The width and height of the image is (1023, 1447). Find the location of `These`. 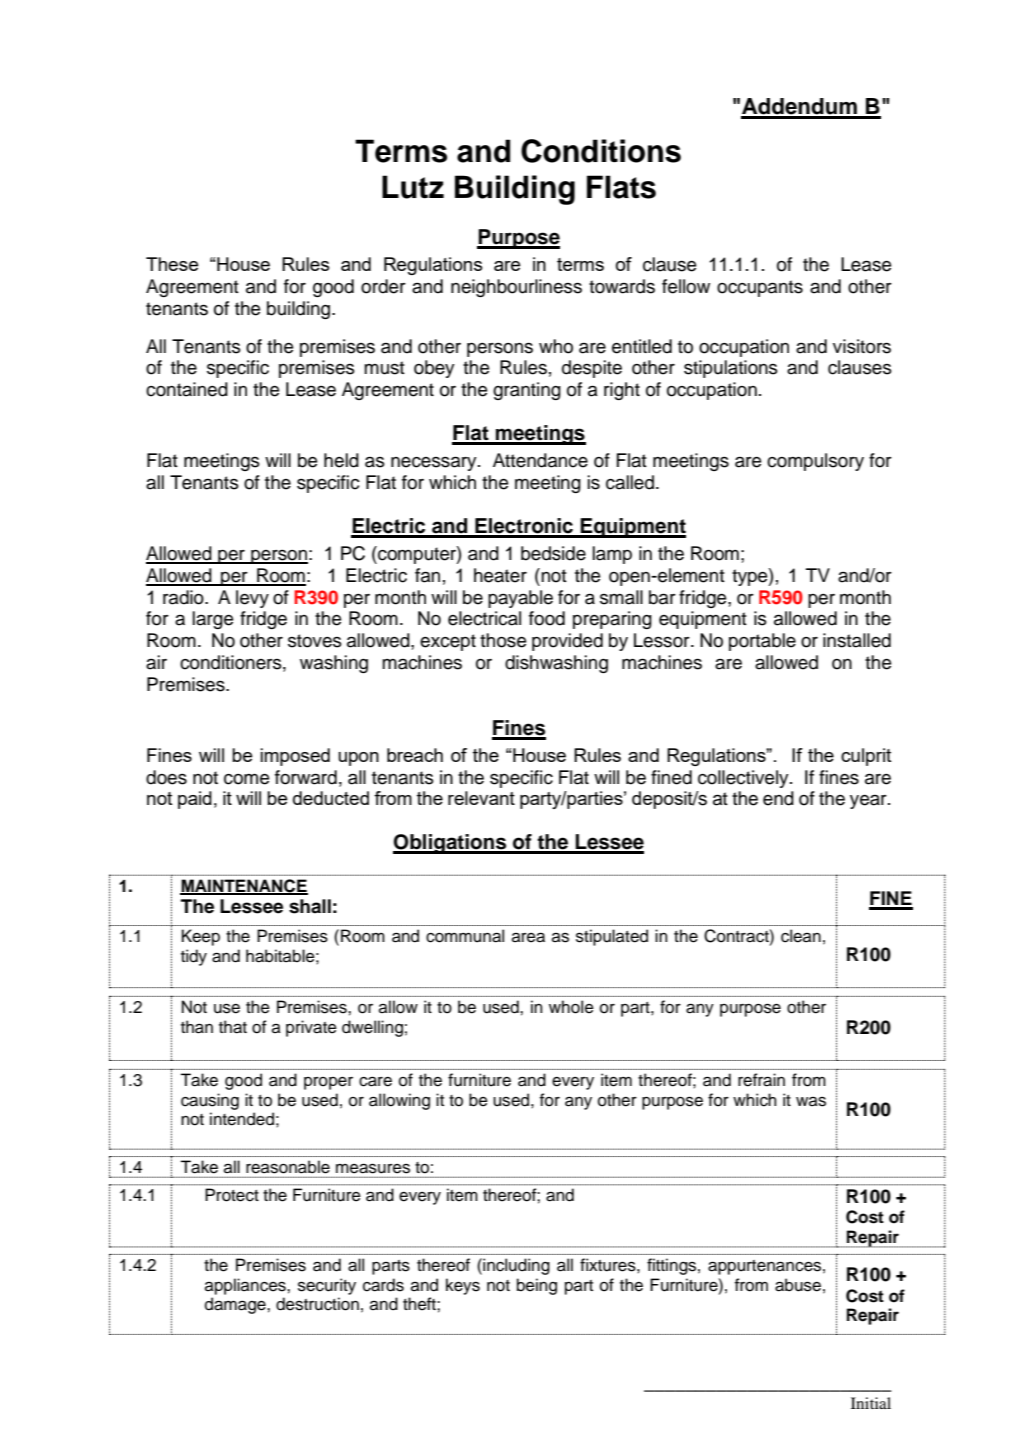

These is located at coordinates (172, 264).
